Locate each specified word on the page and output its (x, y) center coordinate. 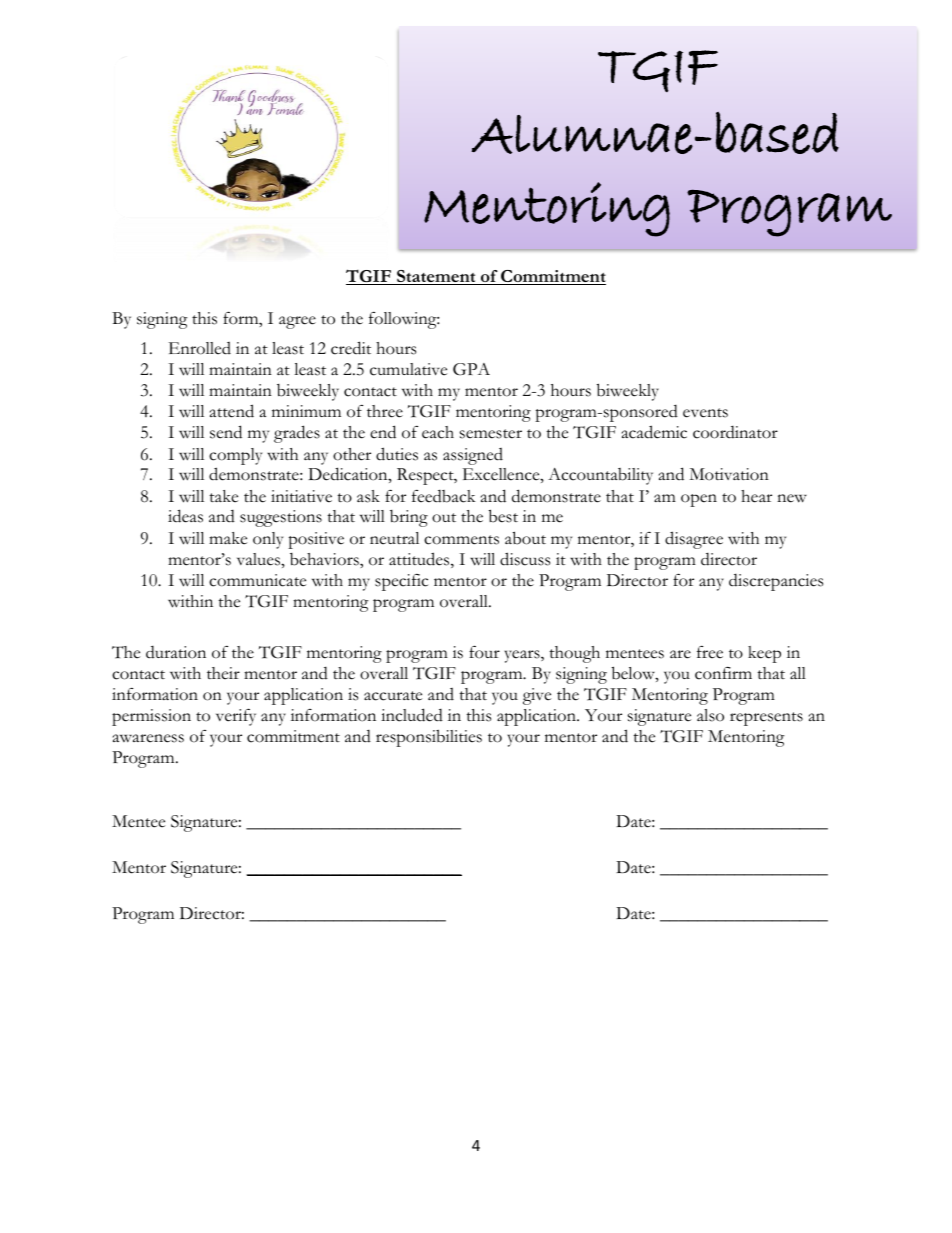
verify (236, 717)
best (503, 516)
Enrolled (200, 348)
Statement (436, 277)
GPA (471, 369)
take (223, 496)
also (710, 715)
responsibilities (429, 738)
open (699, 500)
